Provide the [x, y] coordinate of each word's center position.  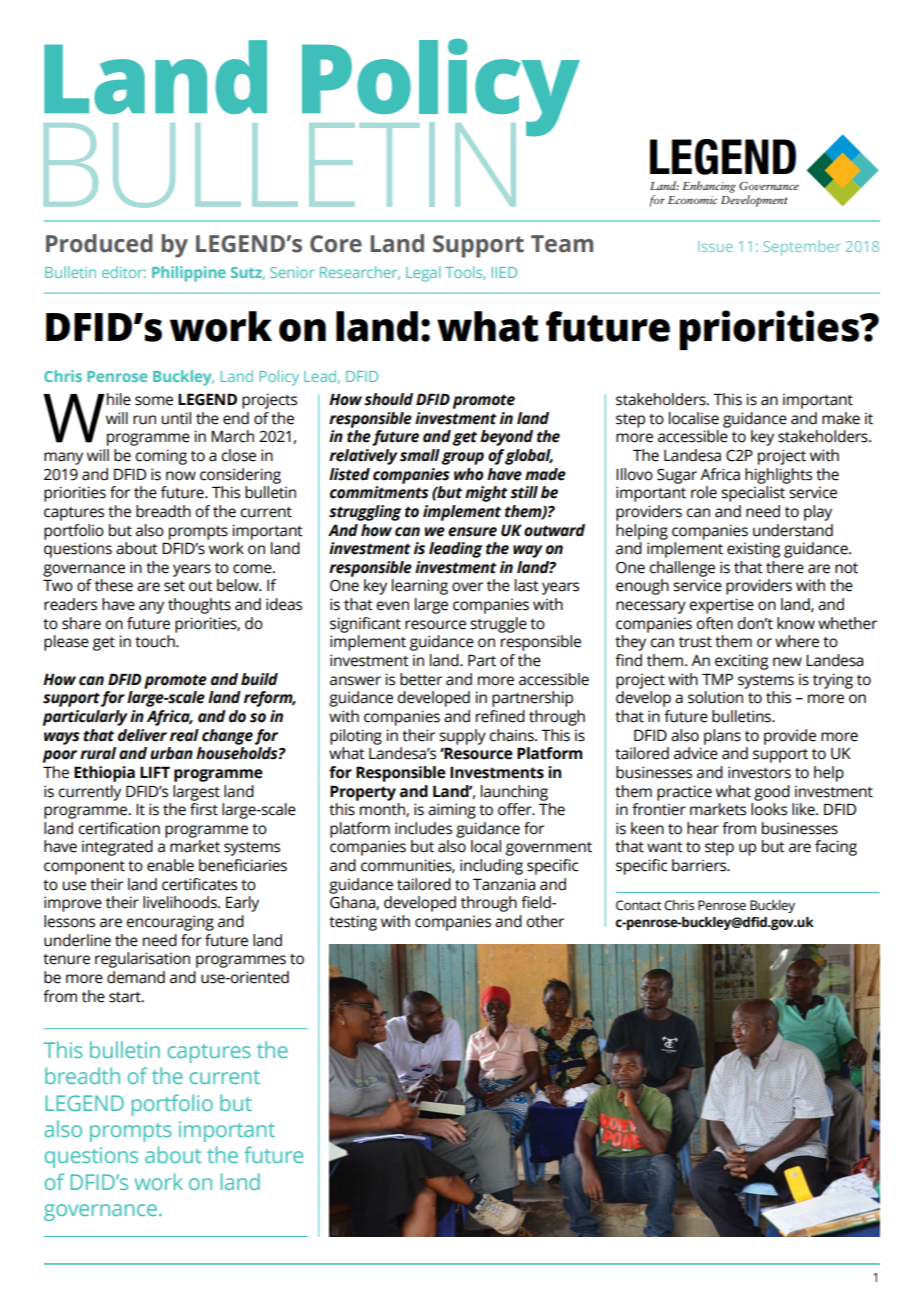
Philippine [189, 274]
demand [136, 977]
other [545, 921]
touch [156, 641]
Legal [423, 274]
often [714, 623]
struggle [498, 625]
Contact [638, 905]
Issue [715, 246]
